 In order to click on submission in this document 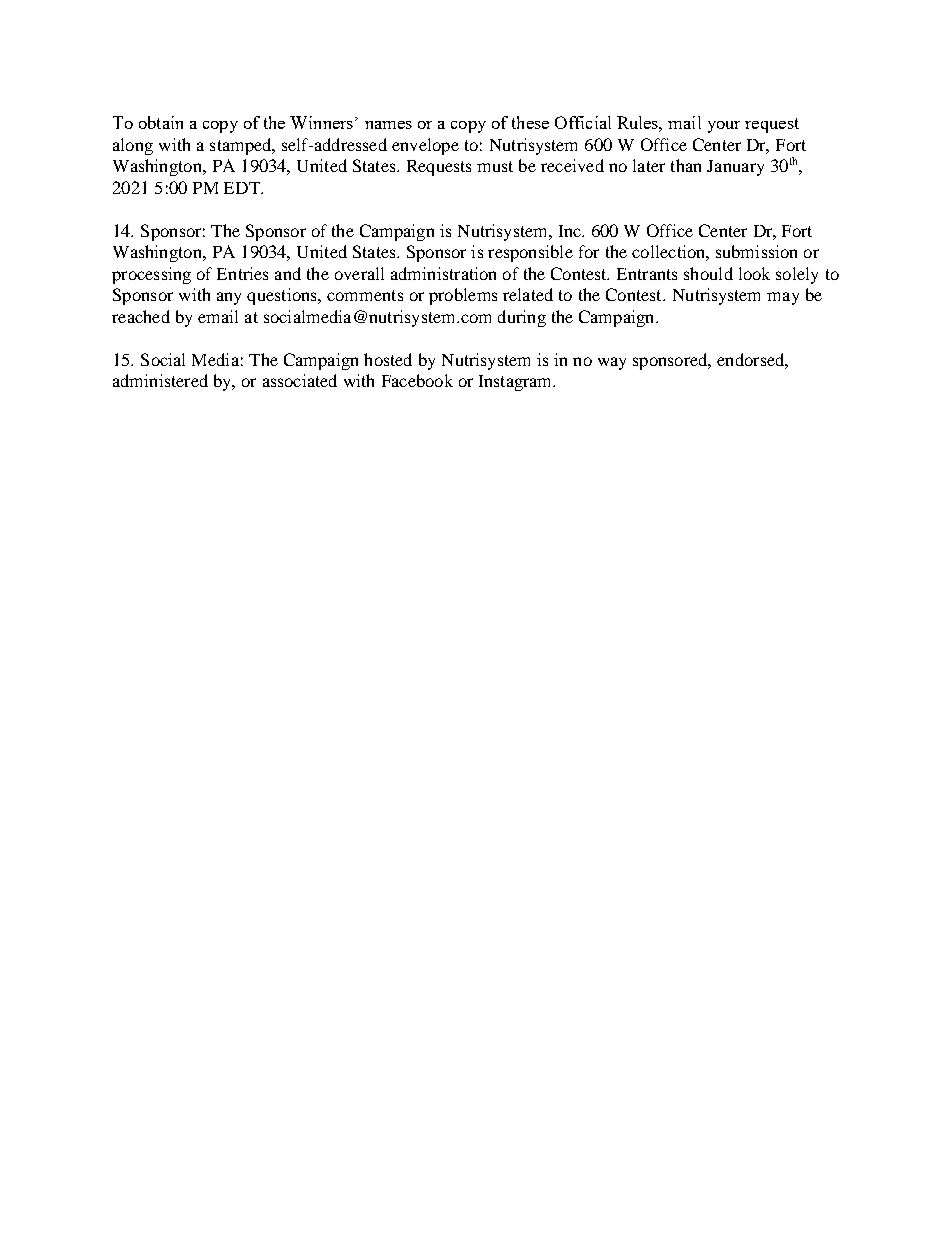, I will do `click(756, 251)`.
